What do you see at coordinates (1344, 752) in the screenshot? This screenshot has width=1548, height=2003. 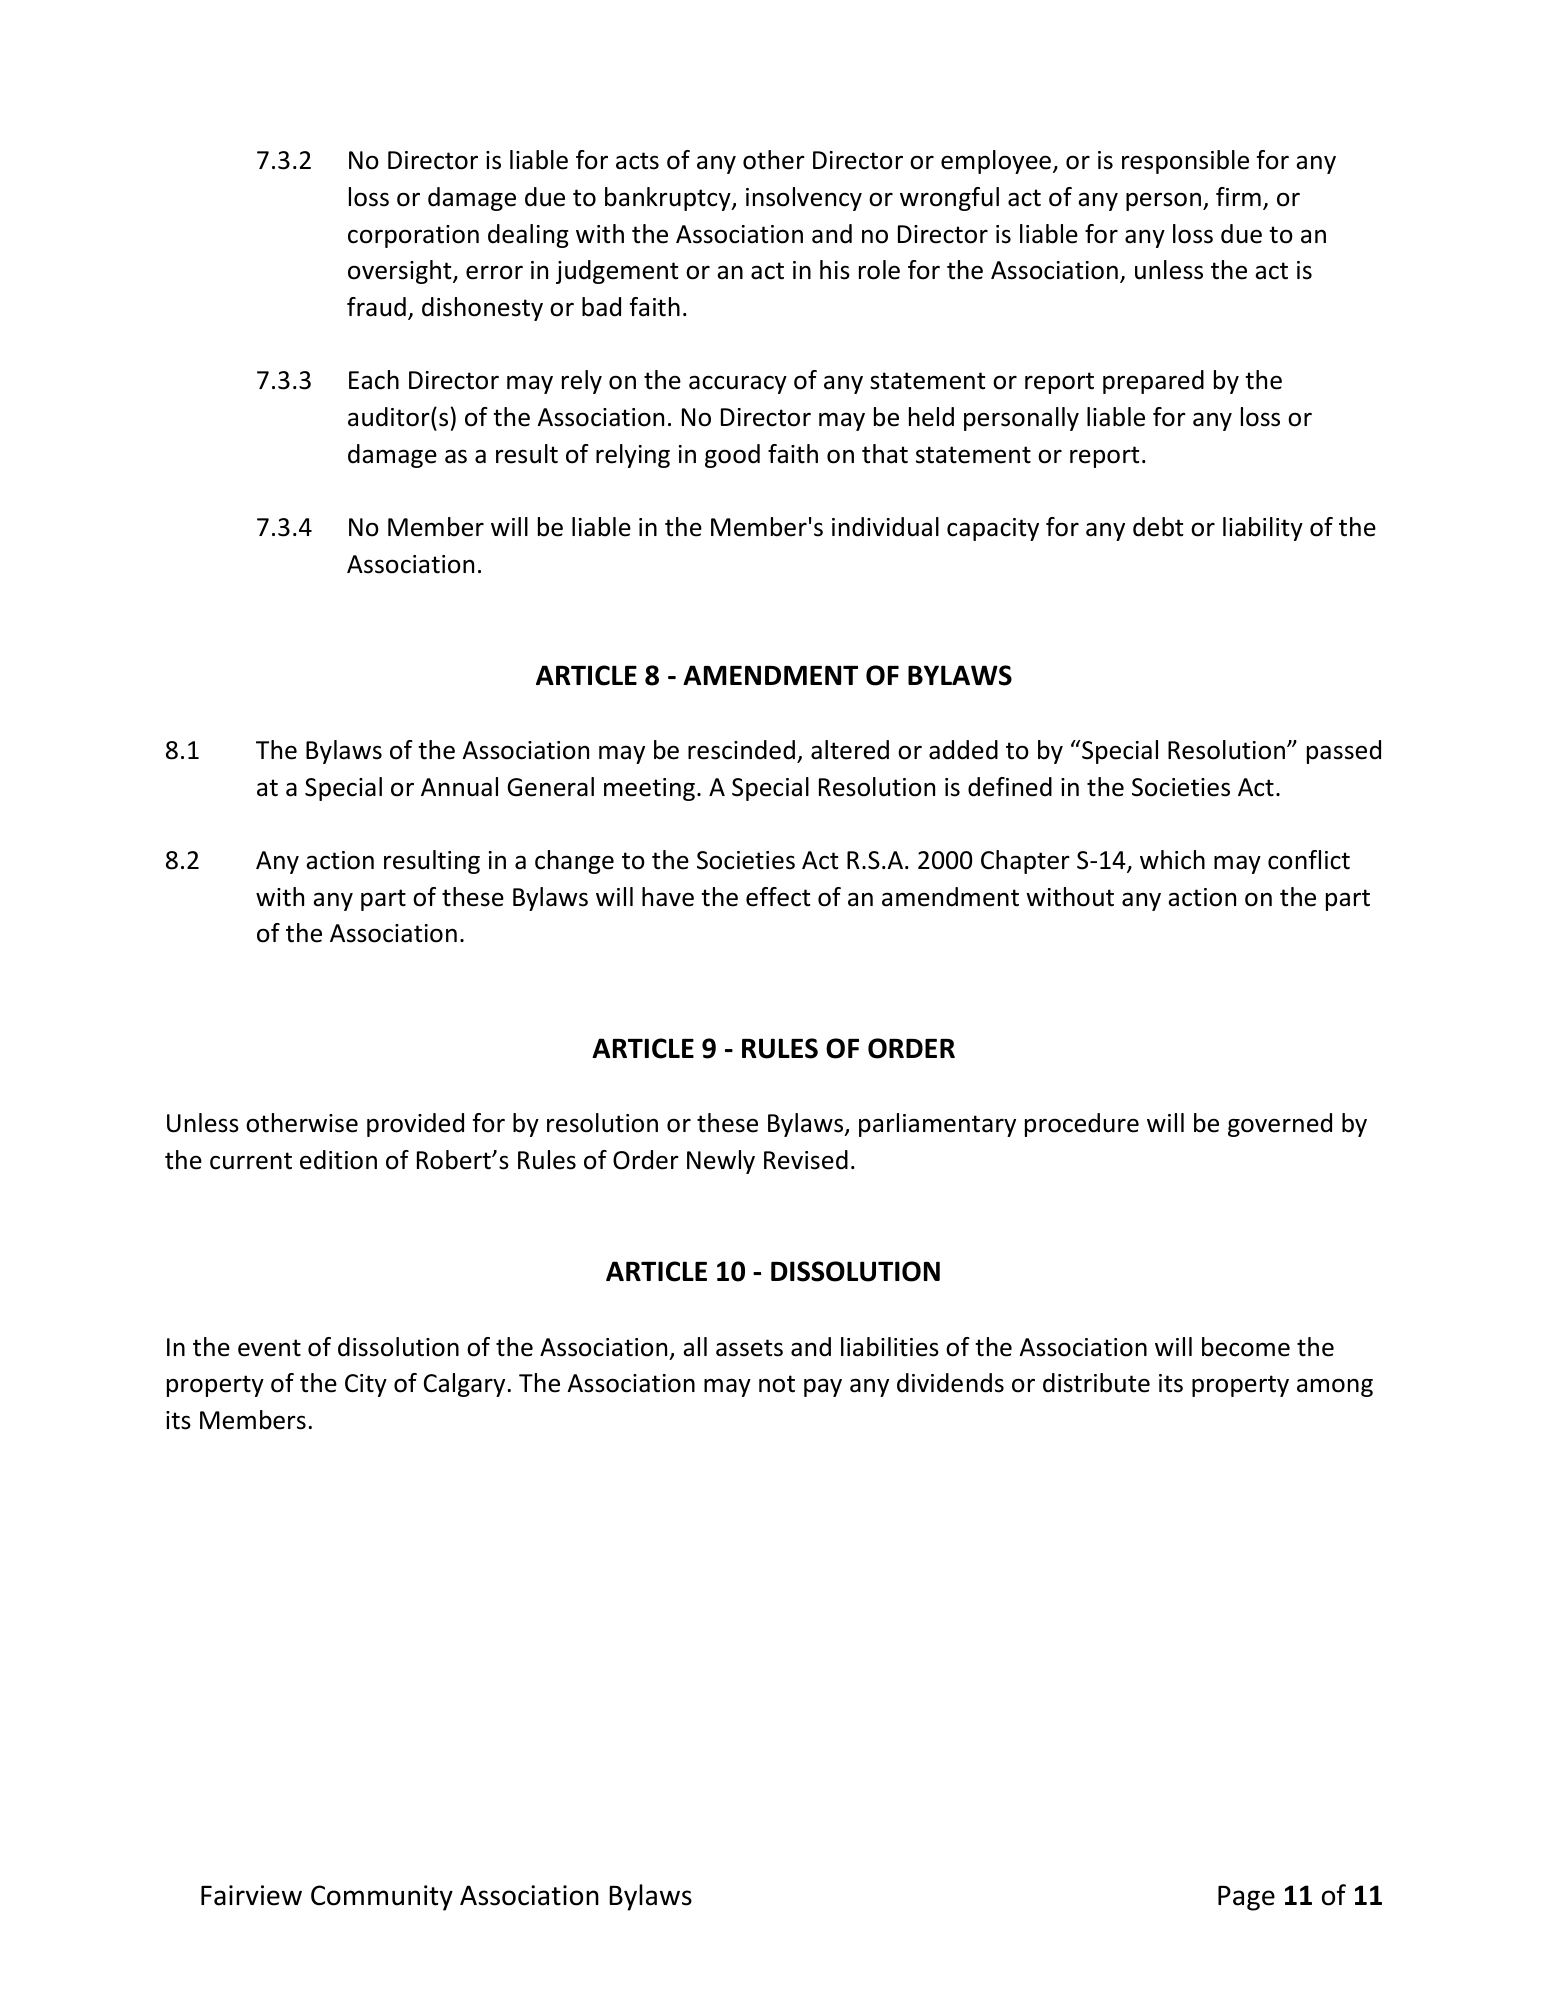 I see `passed` at bounding box center [1344, 752].
